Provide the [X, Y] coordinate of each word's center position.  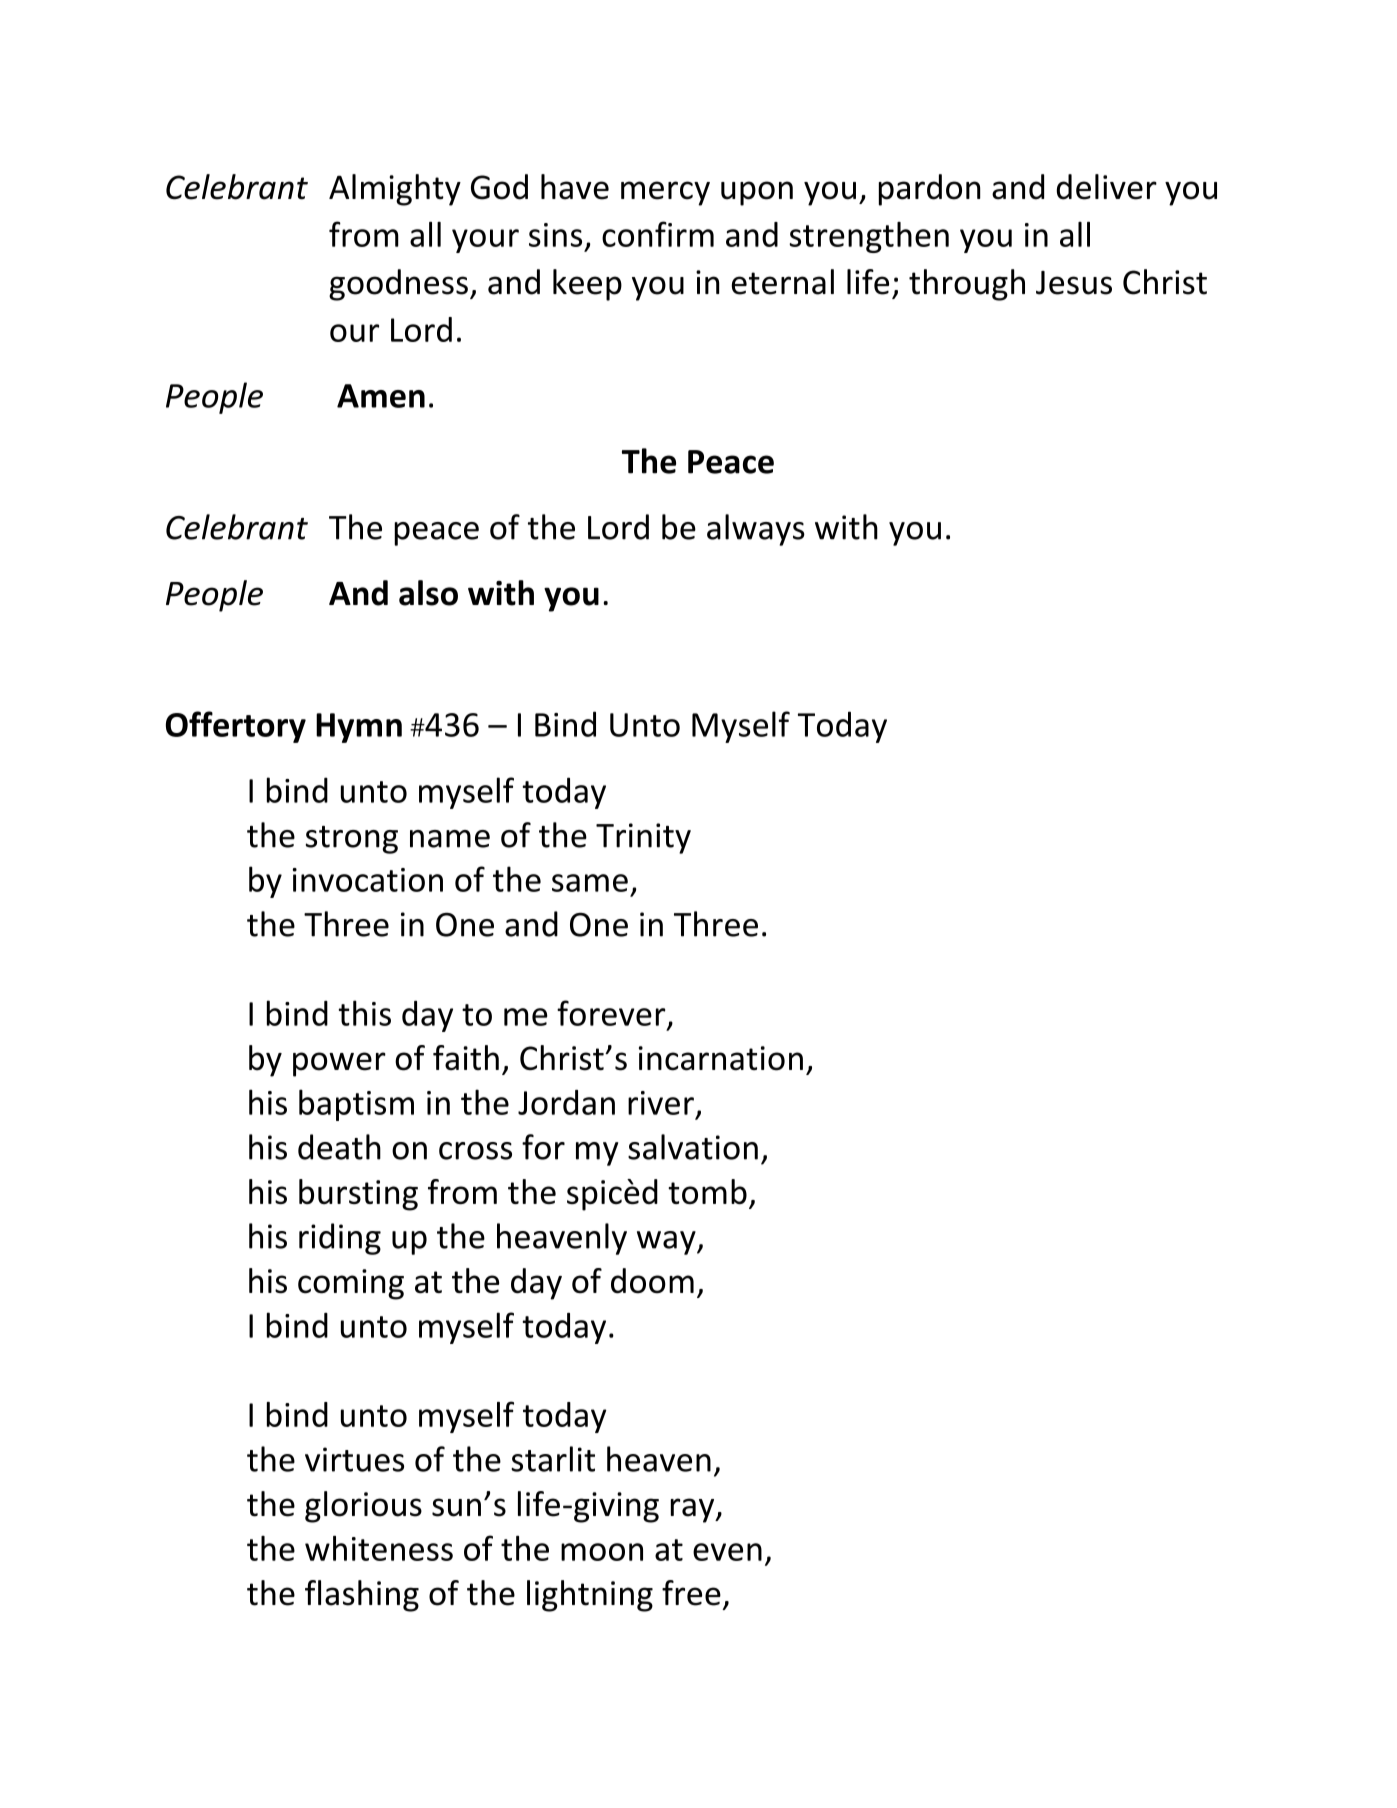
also [428, 593]
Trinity [643, 838]
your [485, 241]
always [756, 530]
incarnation [721, 1058]
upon [757, 193]
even [727, 1552]
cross [475, 1151]
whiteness [379, 1548]
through [967, 285]
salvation [693, 1147]
